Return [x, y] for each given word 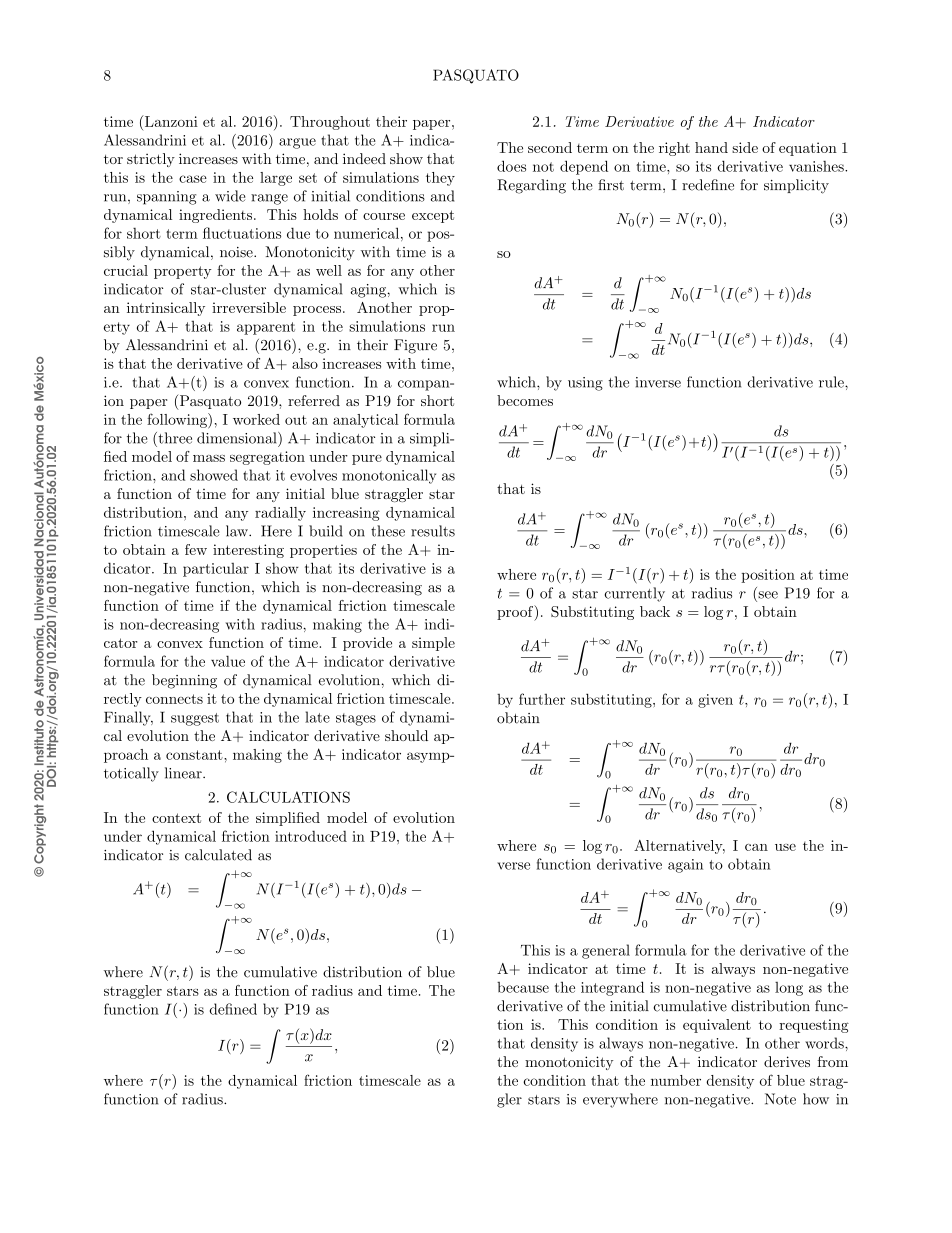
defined [233, 1009]
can [756, 847]
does [511, 166]
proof [516, 613]
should [406, 735]
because [523, 987]
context [176, 818]
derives [787, 1061]
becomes [525, 400]
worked [256, 419]
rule [832, 382]
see [767, 596]
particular [216, 570]
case [193, 179]
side [745, 147]
